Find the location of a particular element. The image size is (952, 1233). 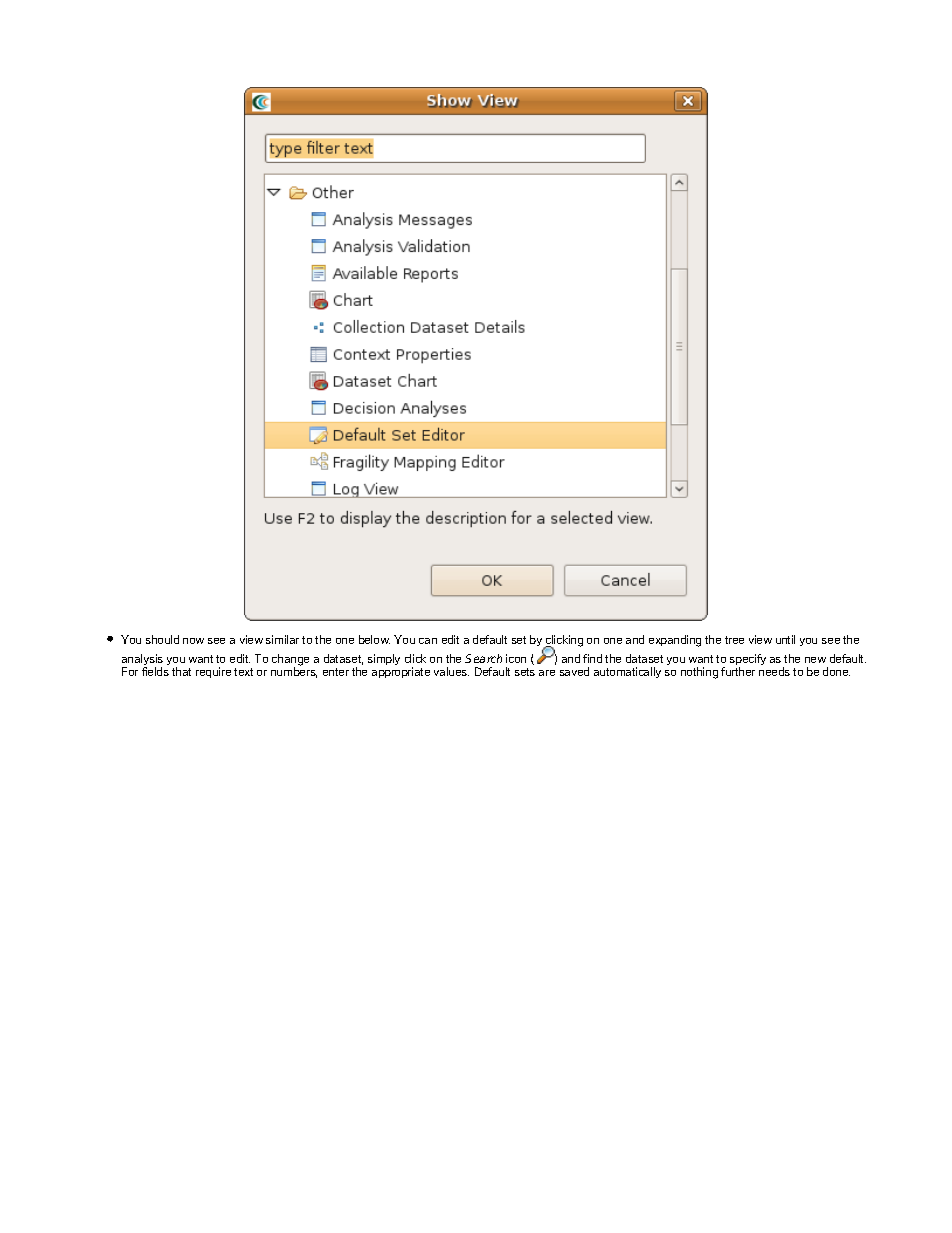

specify is located at coordinates (748, 661).
